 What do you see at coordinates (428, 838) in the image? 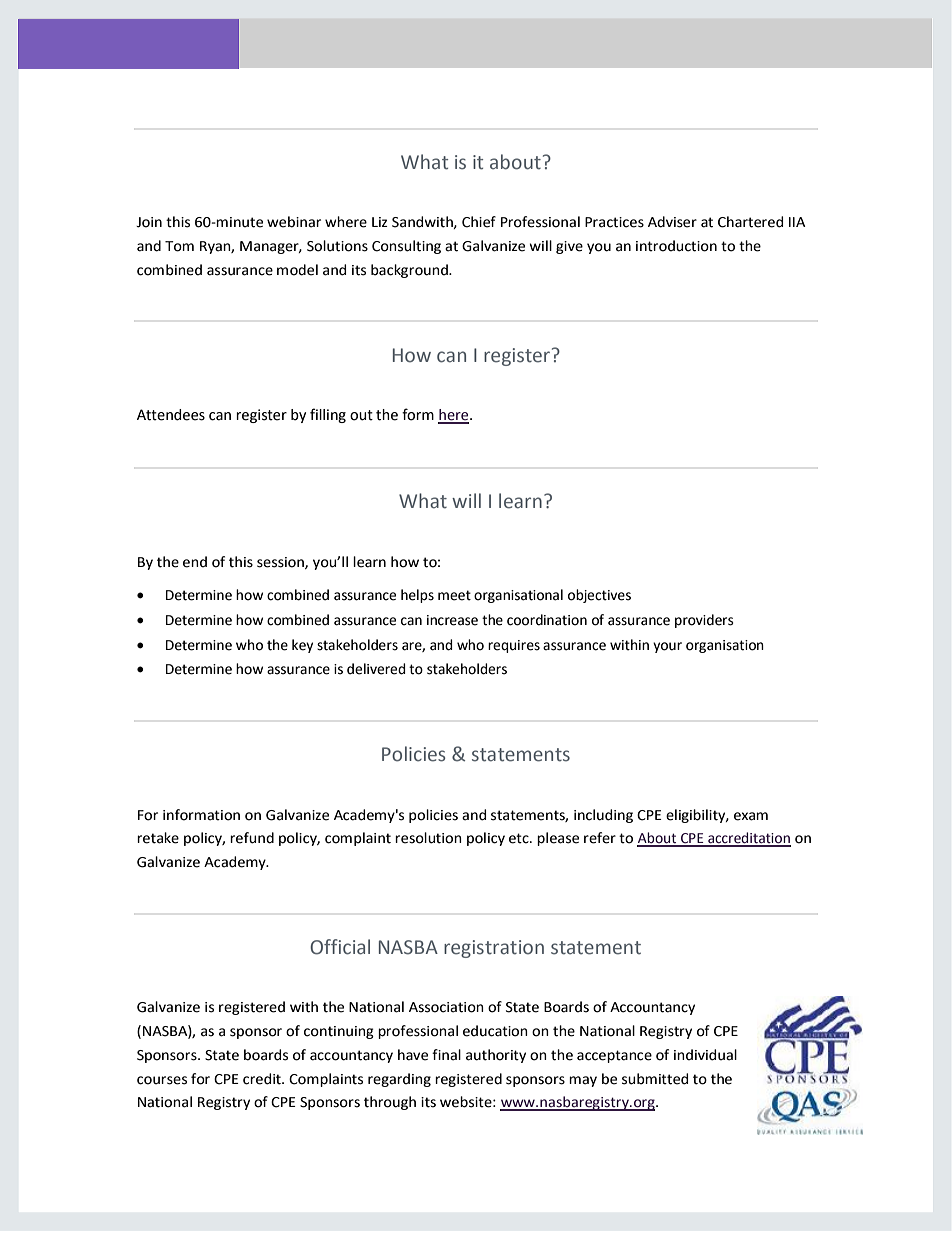
I see `resolution` at bounding box center [428, 838].
